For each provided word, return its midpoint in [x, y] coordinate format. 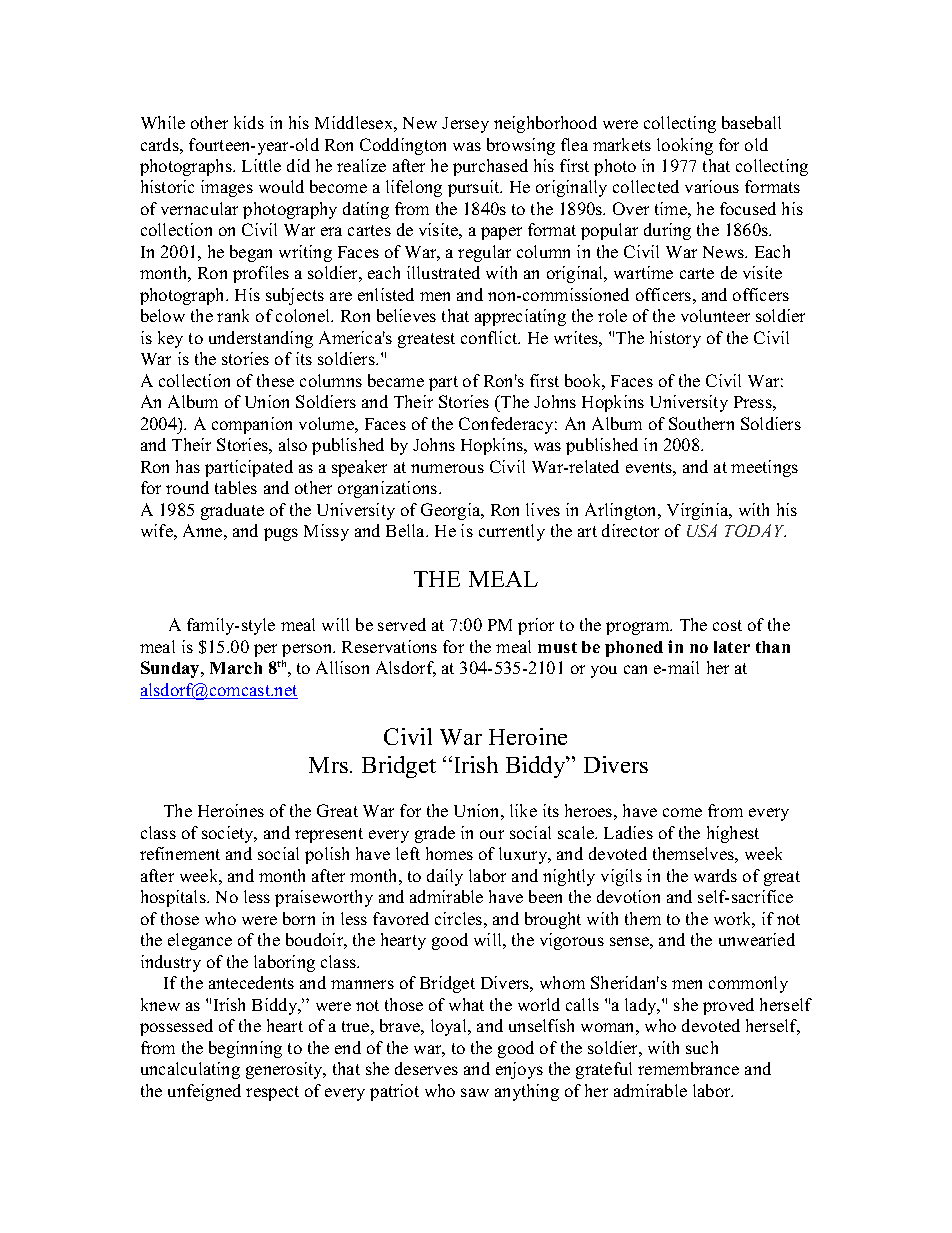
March [236, 668]
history [675, 339]
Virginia [699, 511]
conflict [490, 337]
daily [445, 877]
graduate [232, 511]
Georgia [452, 511]
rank [233, 315]
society [229, 834]
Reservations [389, 646]
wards [715, 875]
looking [685, 146]
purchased [490, 167]
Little [261, 165]
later [732, 647]
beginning [245, 1049]
